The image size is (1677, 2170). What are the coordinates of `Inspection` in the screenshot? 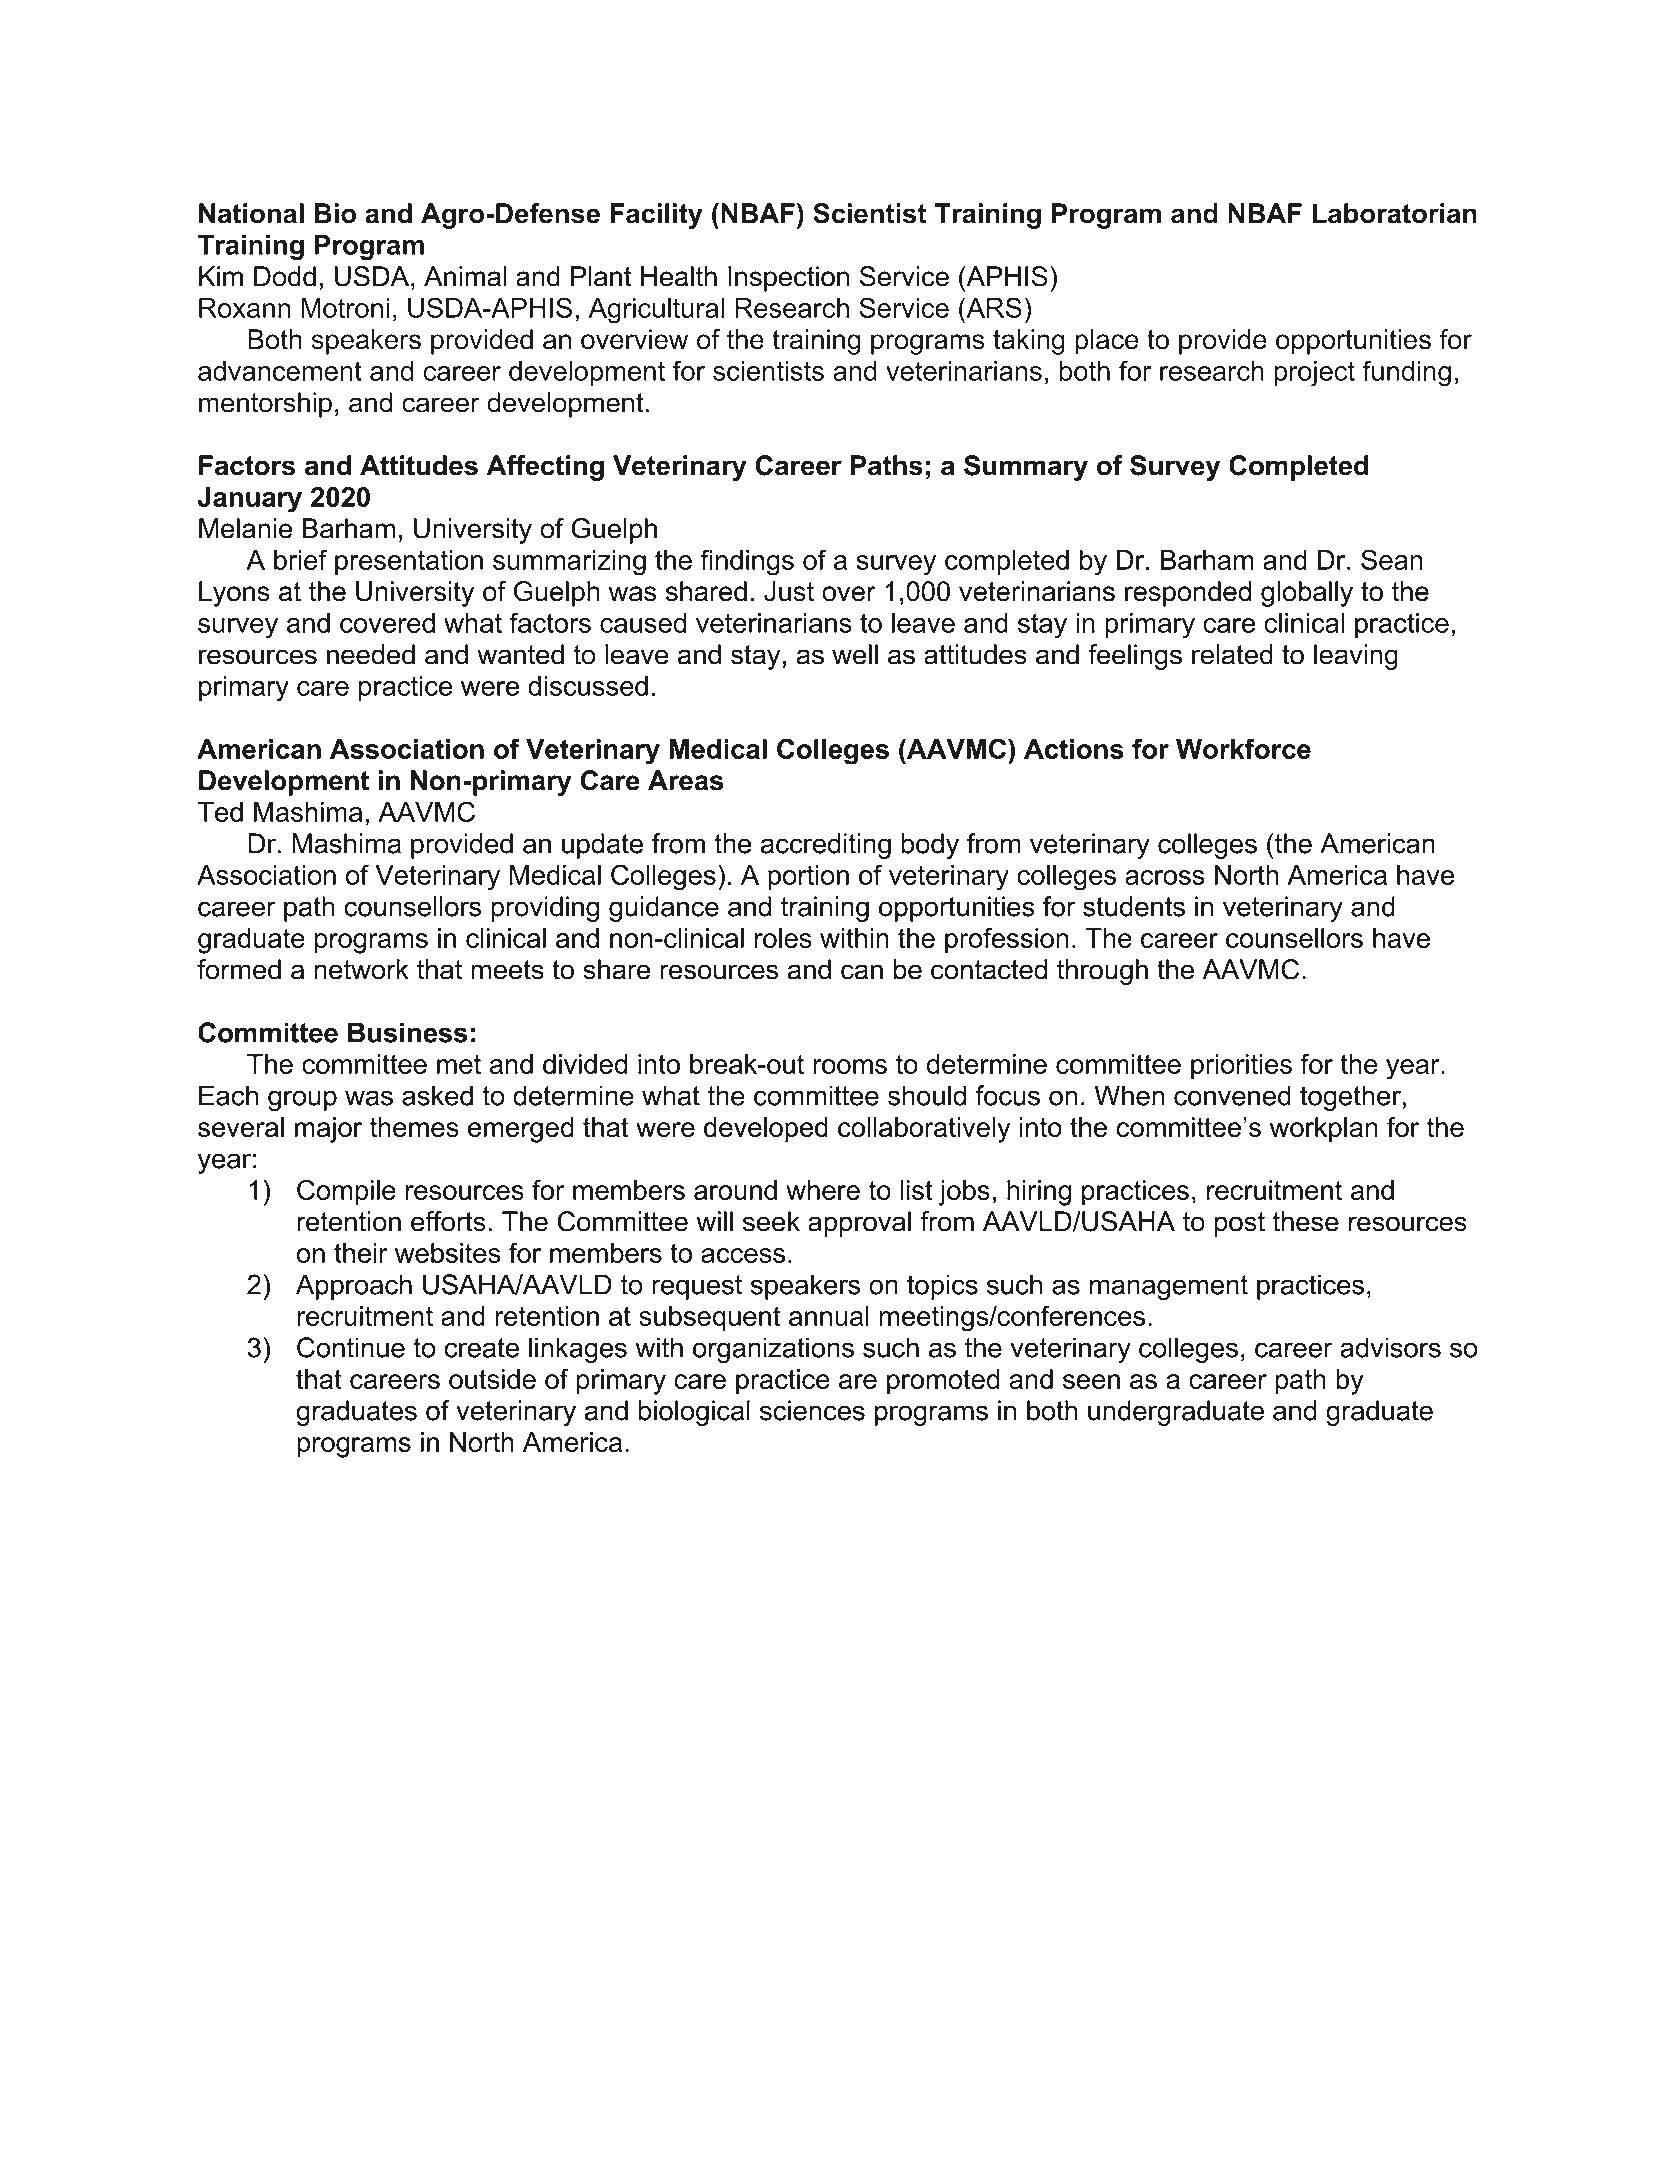 It's located at (788, 279).
